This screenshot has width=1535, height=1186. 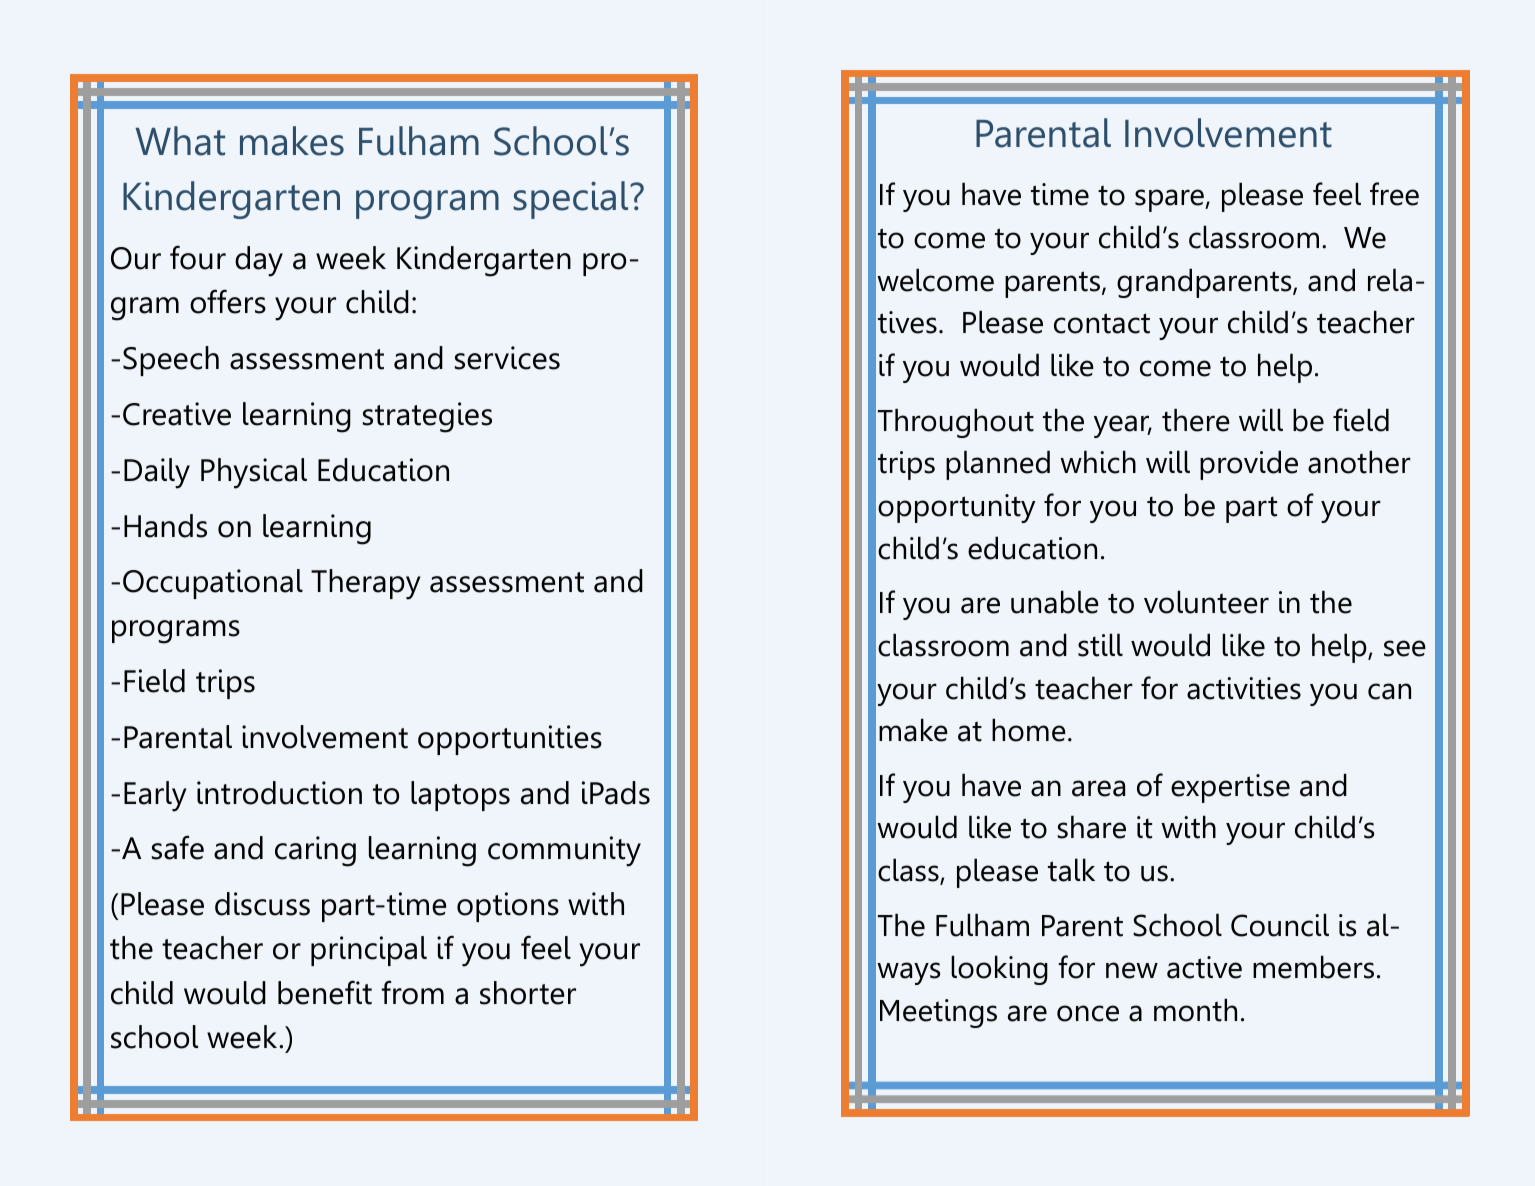 What do you see at coordinates (938, 1013) in the screenshot?
I see `Meetings` at bounding box center [938, 1013].
